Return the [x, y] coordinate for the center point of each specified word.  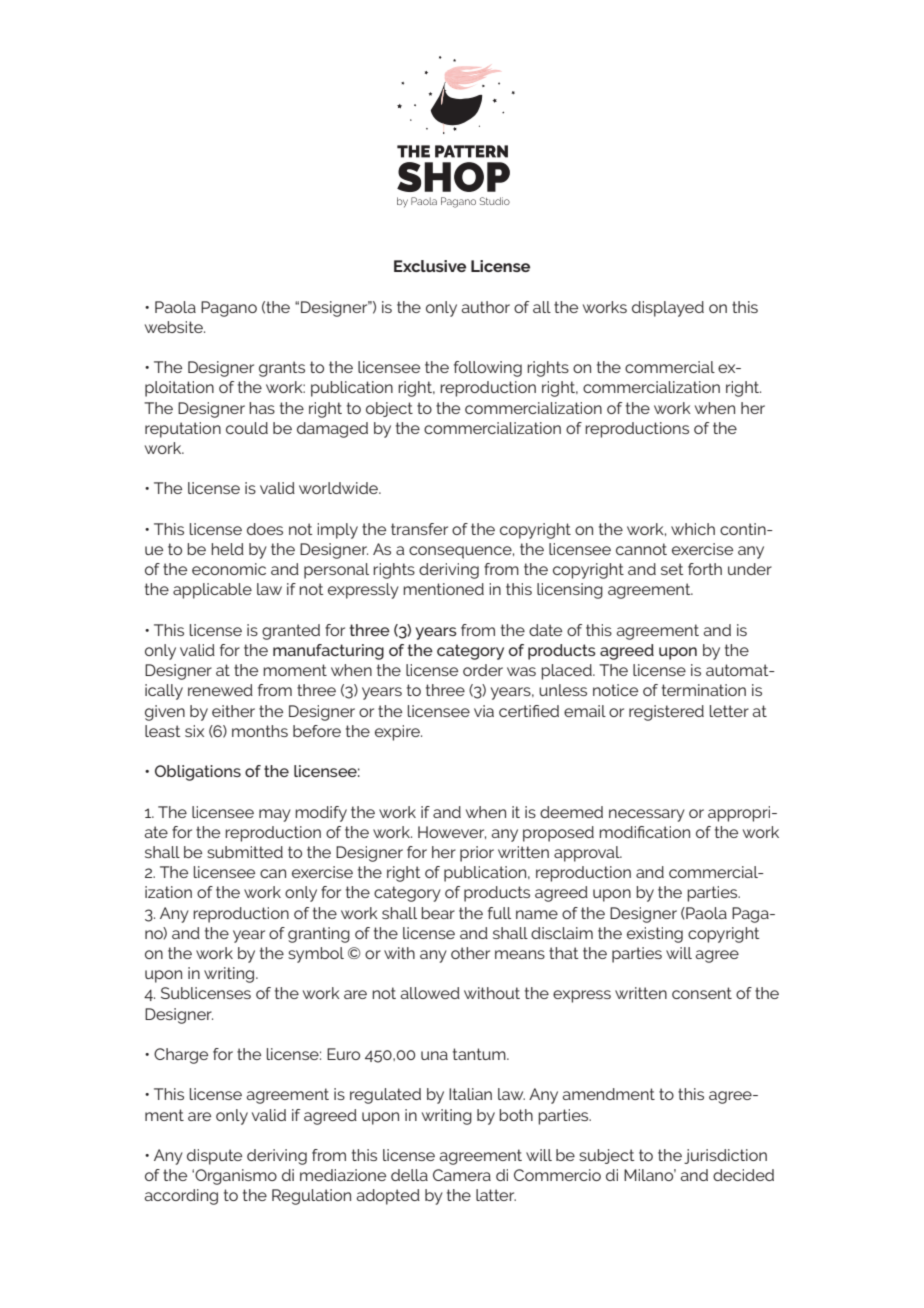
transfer [419, 529]
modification [644, 832]
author [485, 307]
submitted [245, 852]
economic [229, 569]
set [672, 569]
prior [477, 854]
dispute [214, 1157]
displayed [668, 309]
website [175, 327]
